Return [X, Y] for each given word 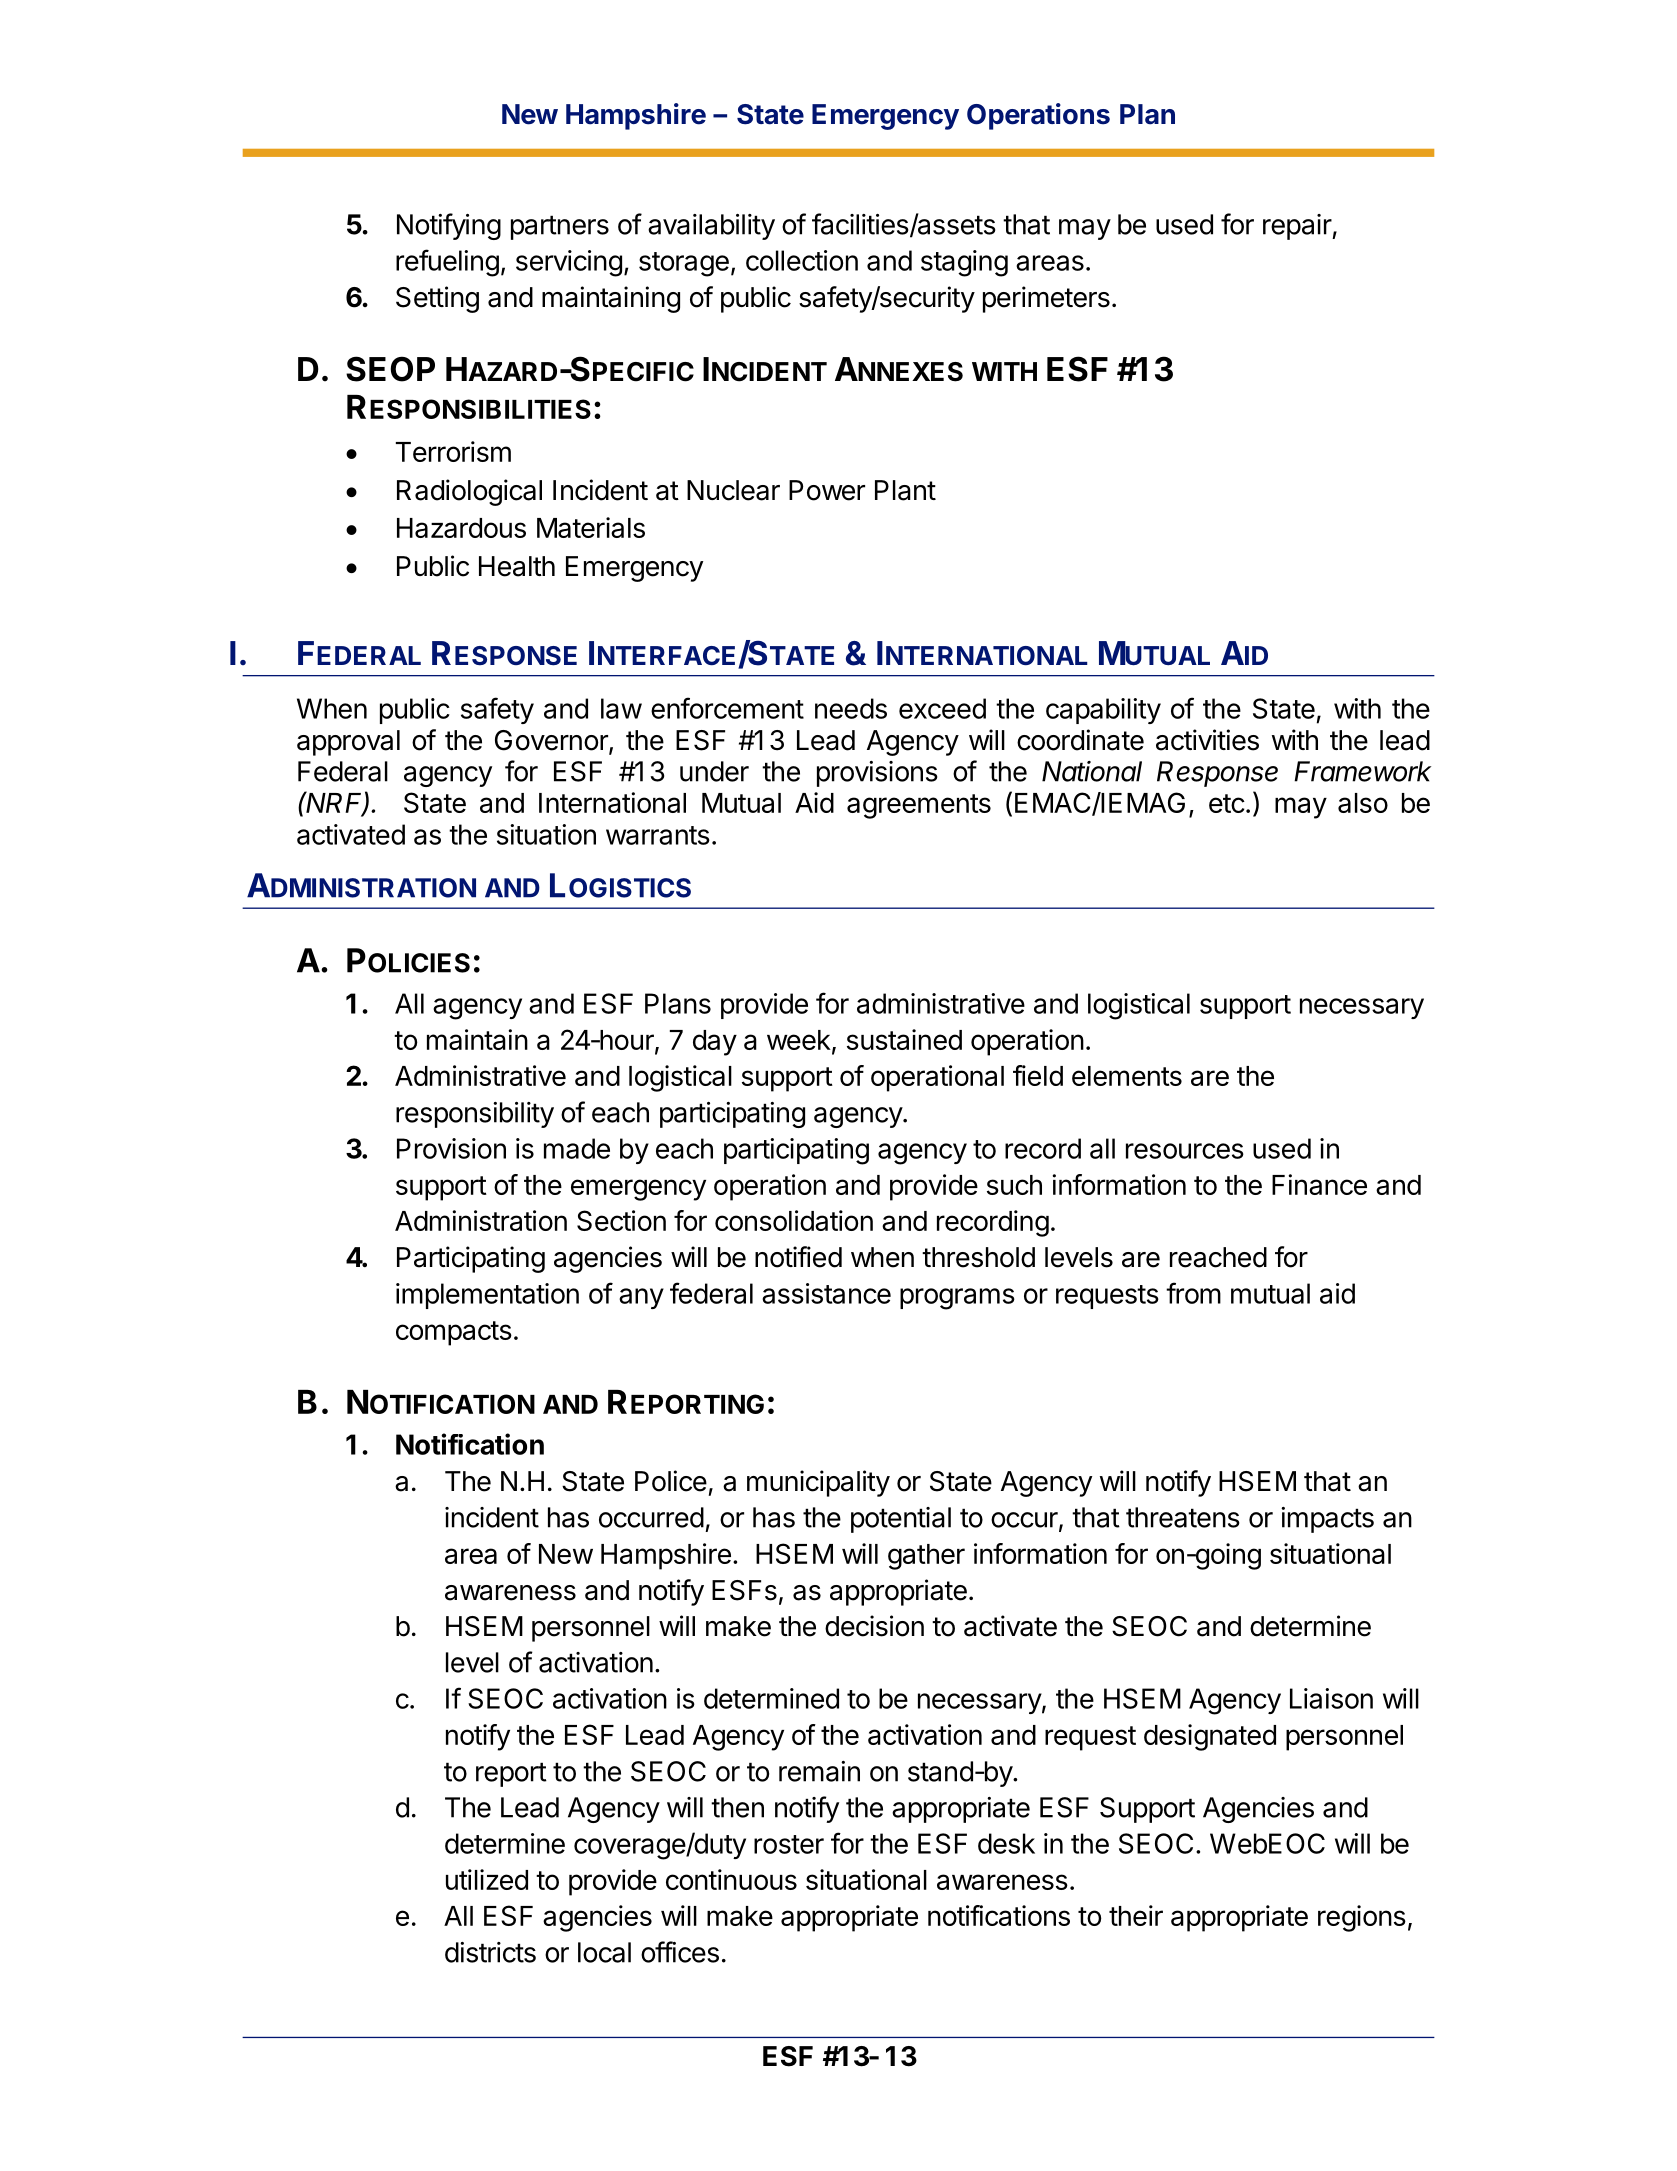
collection [802, 260]
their [1136, 1915]
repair [1298, 227]
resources [1185, 1151]
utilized [487, 1879]
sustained [904, 1039]
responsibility [475, 1115]
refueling [447, 263]
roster [789, 1844]
